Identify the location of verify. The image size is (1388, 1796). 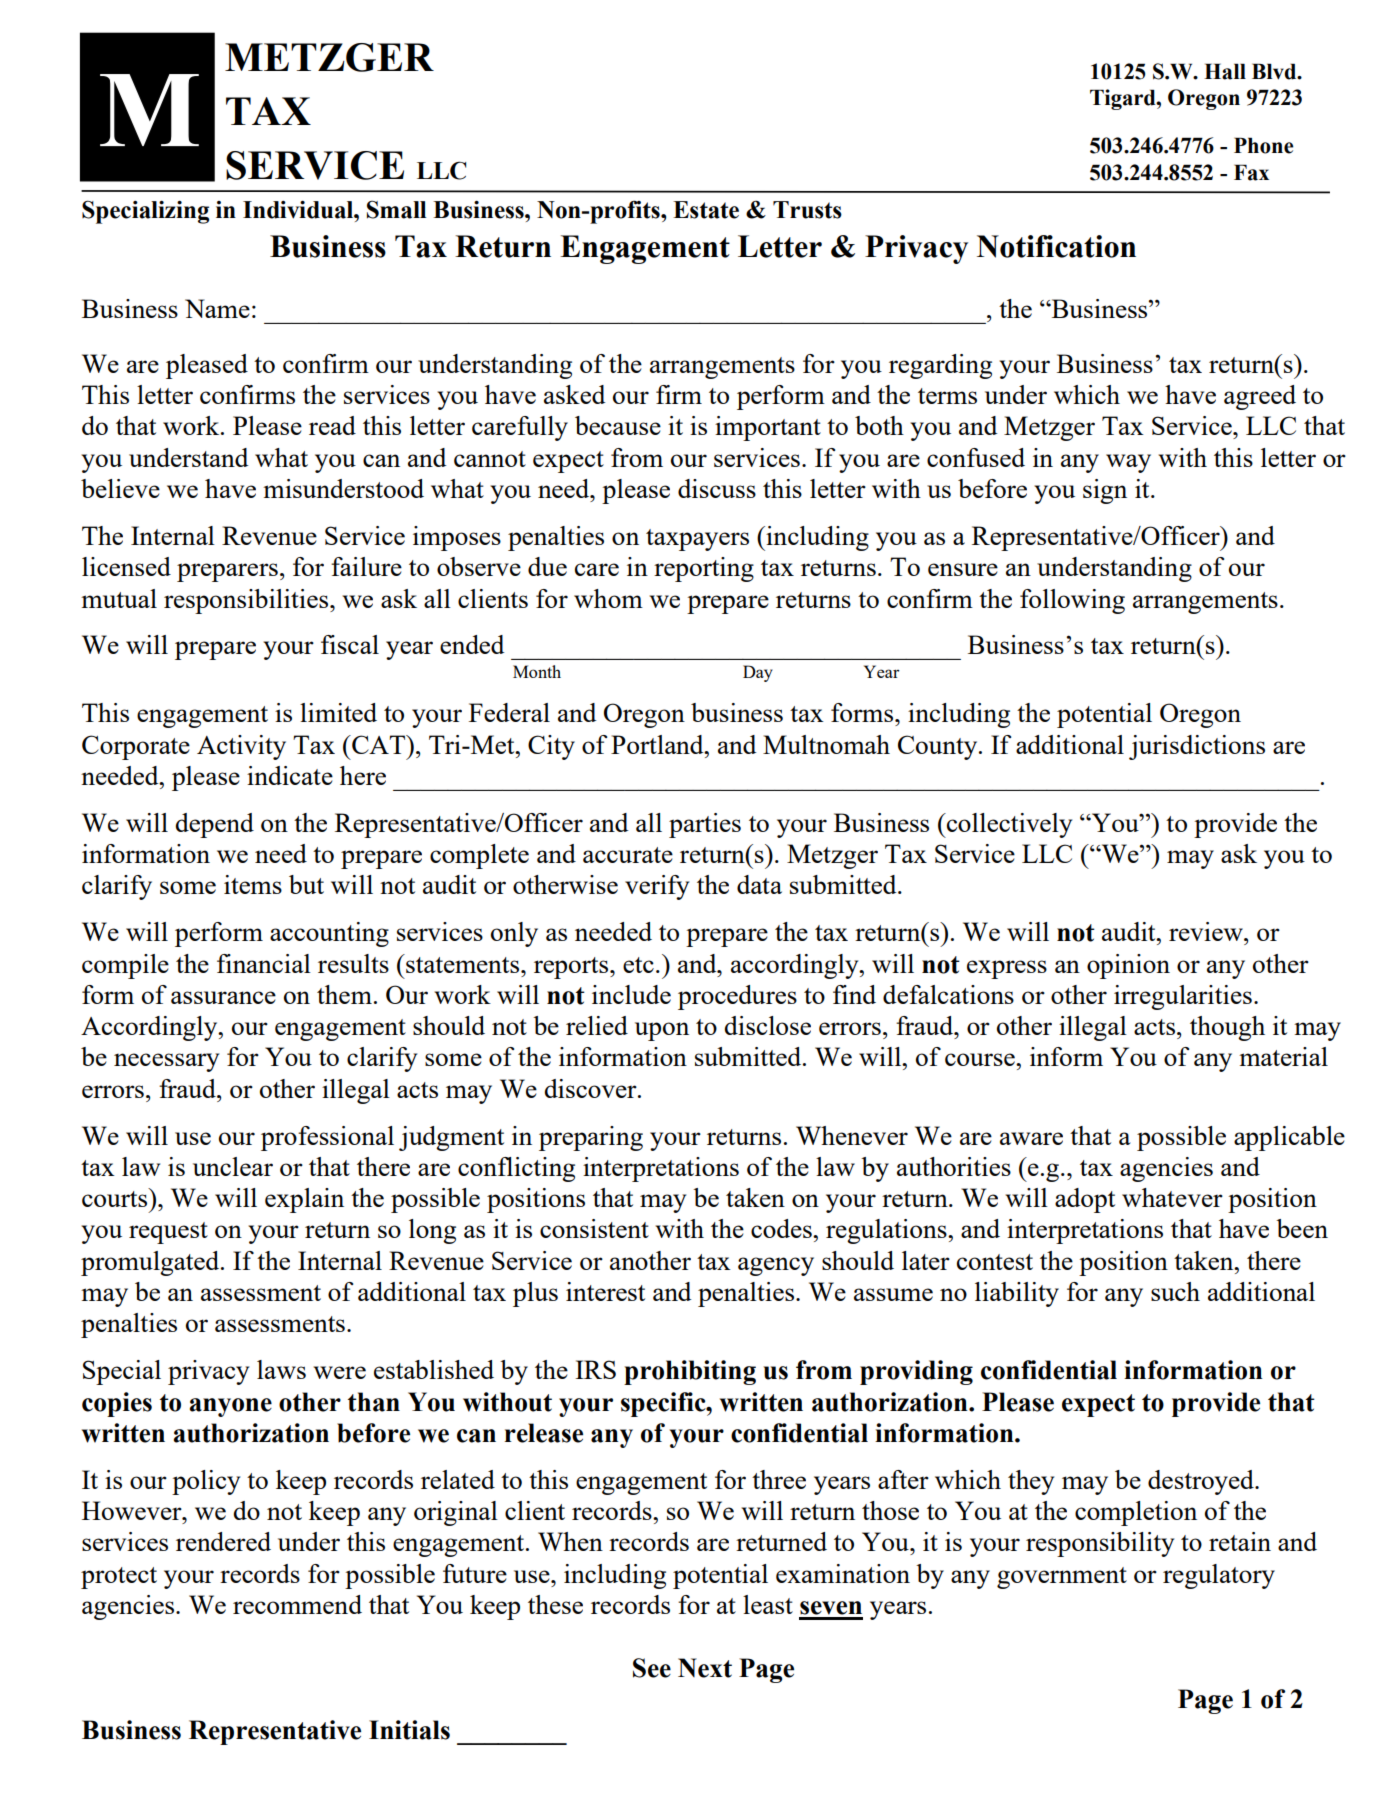
(657, 887).
